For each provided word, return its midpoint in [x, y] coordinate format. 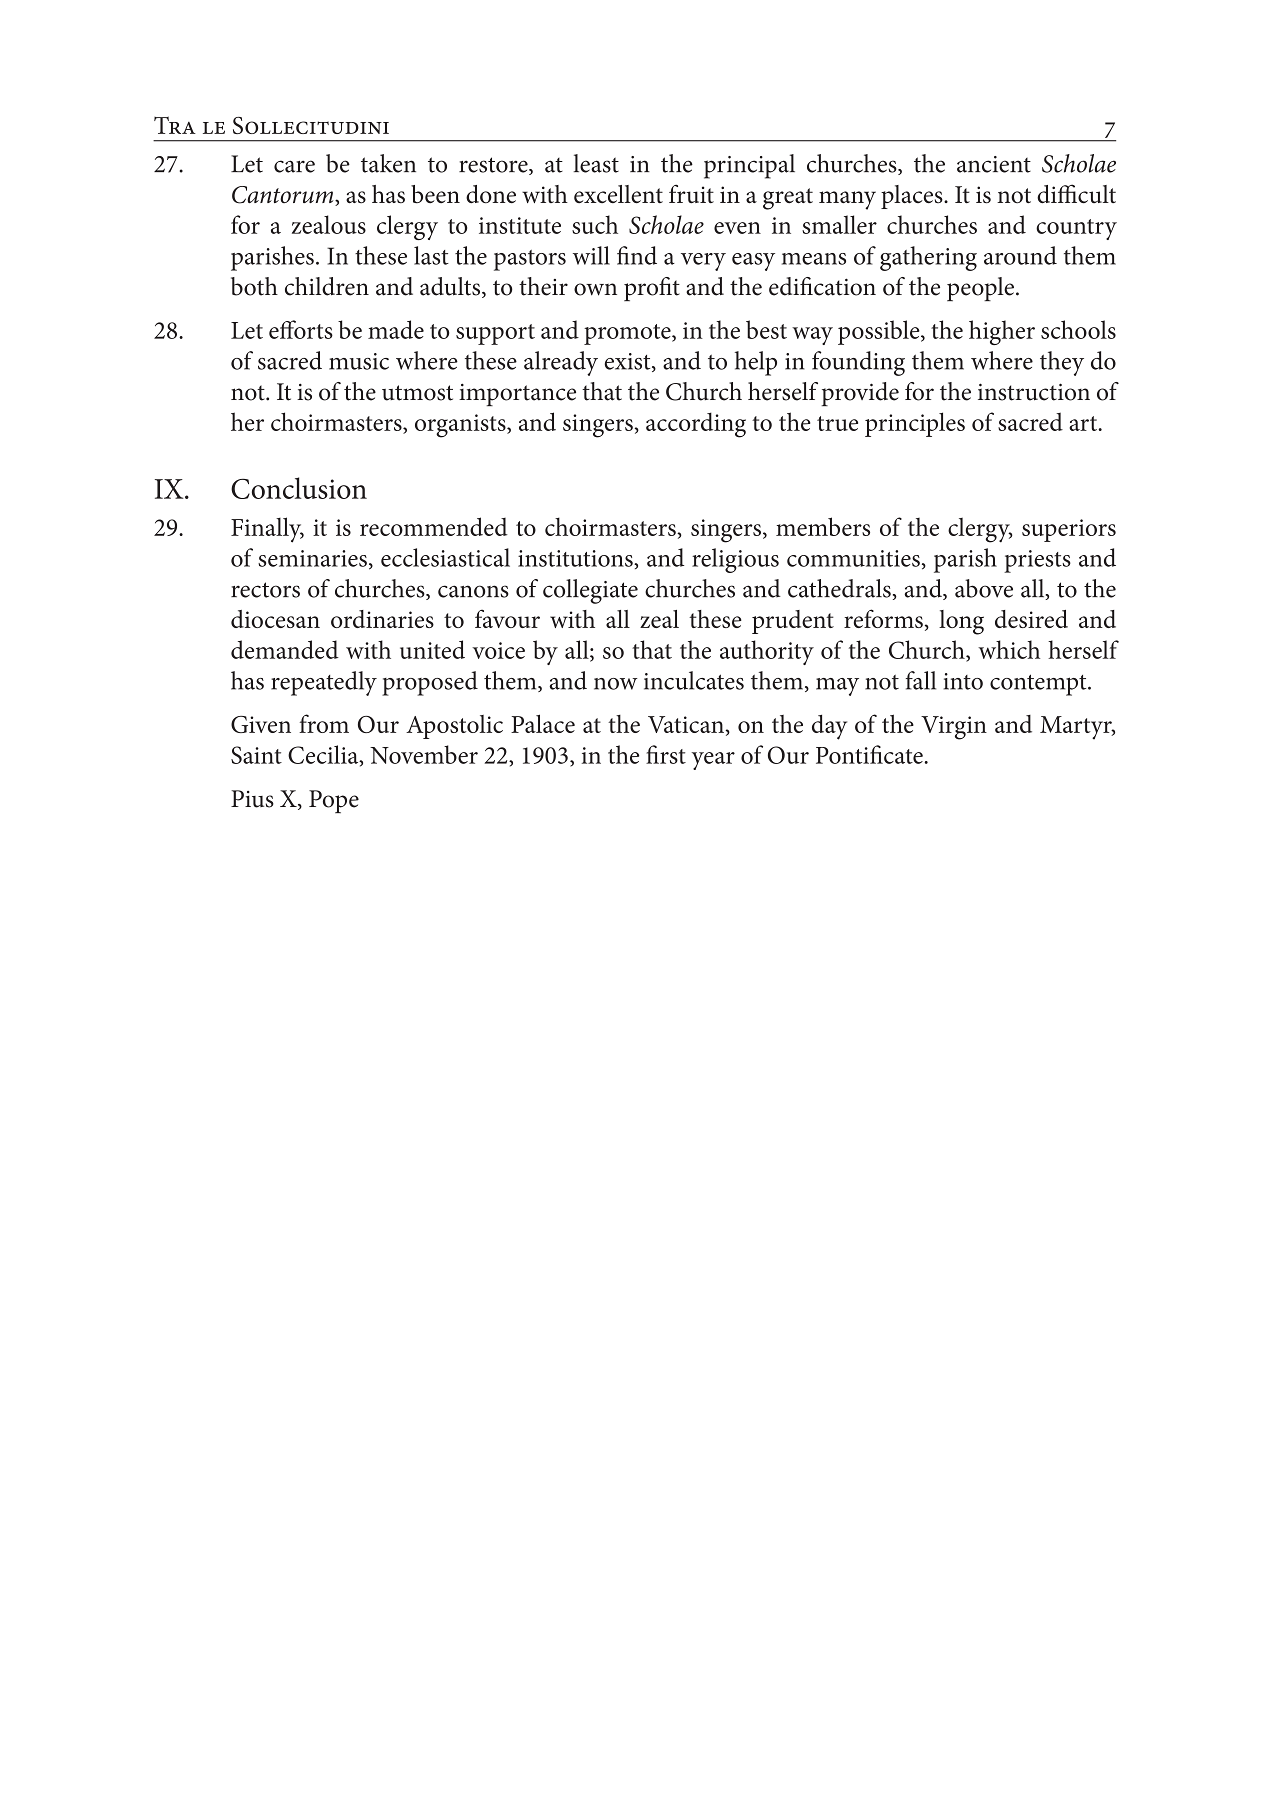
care [294, 166]
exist [629, 362]
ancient [994, 164]
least [596, 163]
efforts [301, 329]
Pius [252, 799]
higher [1002, 332]
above [984, 588]
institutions [576, 558]
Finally [267, 530]
